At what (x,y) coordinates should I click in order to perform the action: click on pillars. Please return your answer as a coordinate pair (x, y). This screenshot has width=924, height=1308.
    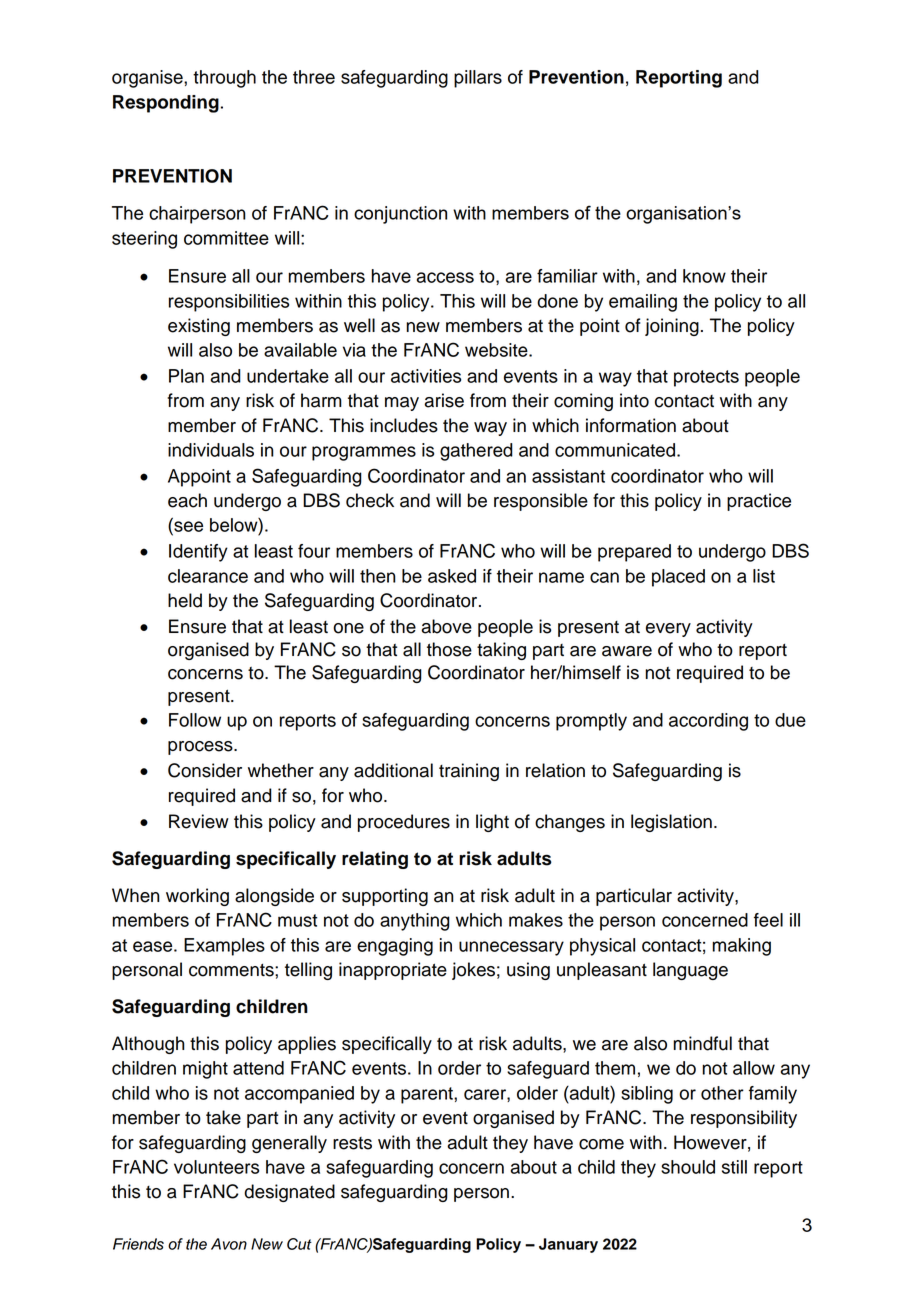
    Looking at the image, I should click on (478, 79).
